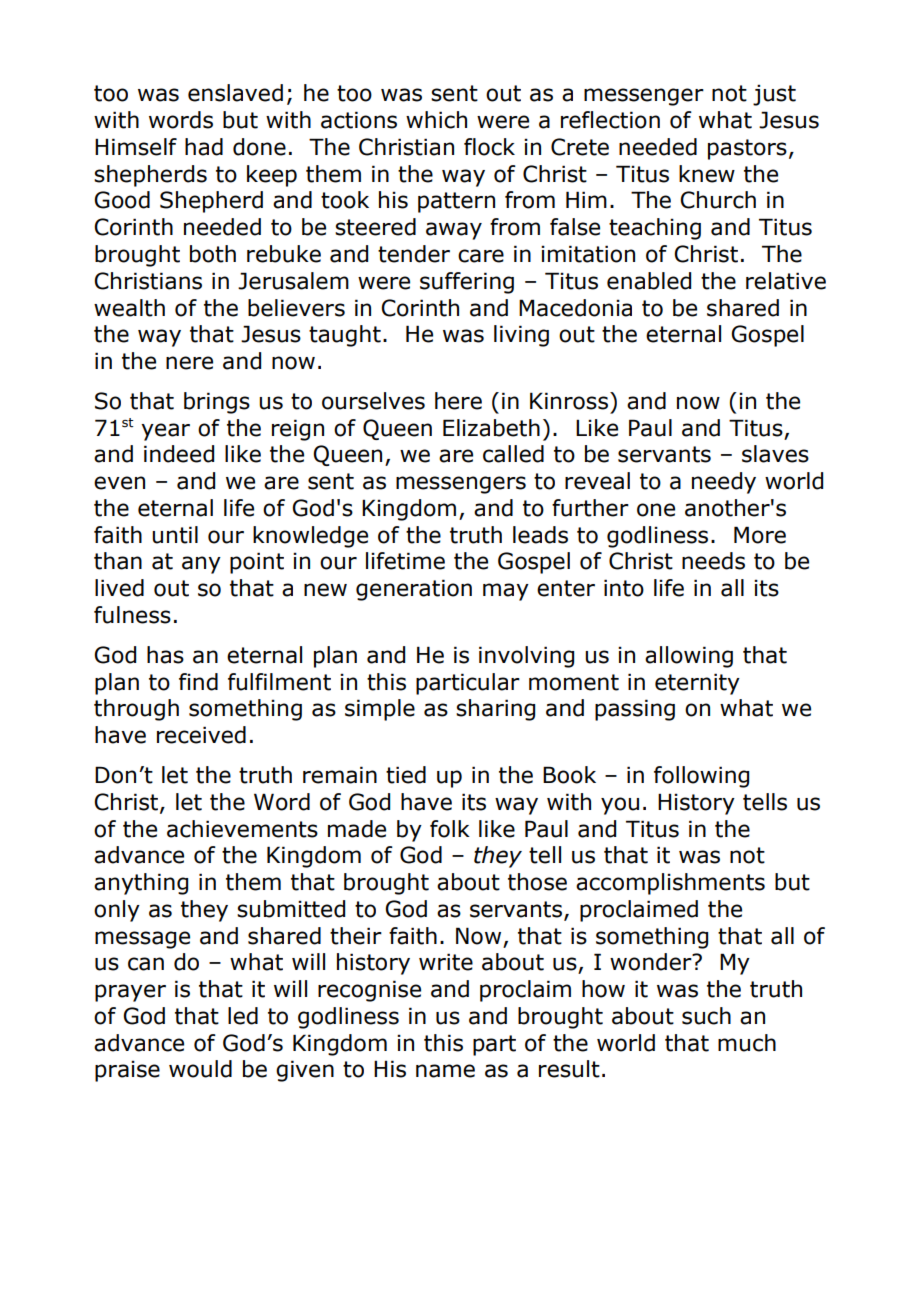 The image size is (924, 1310). Describe the element at coordinates (649, 281) in the document. I see `enabled` at that location.
